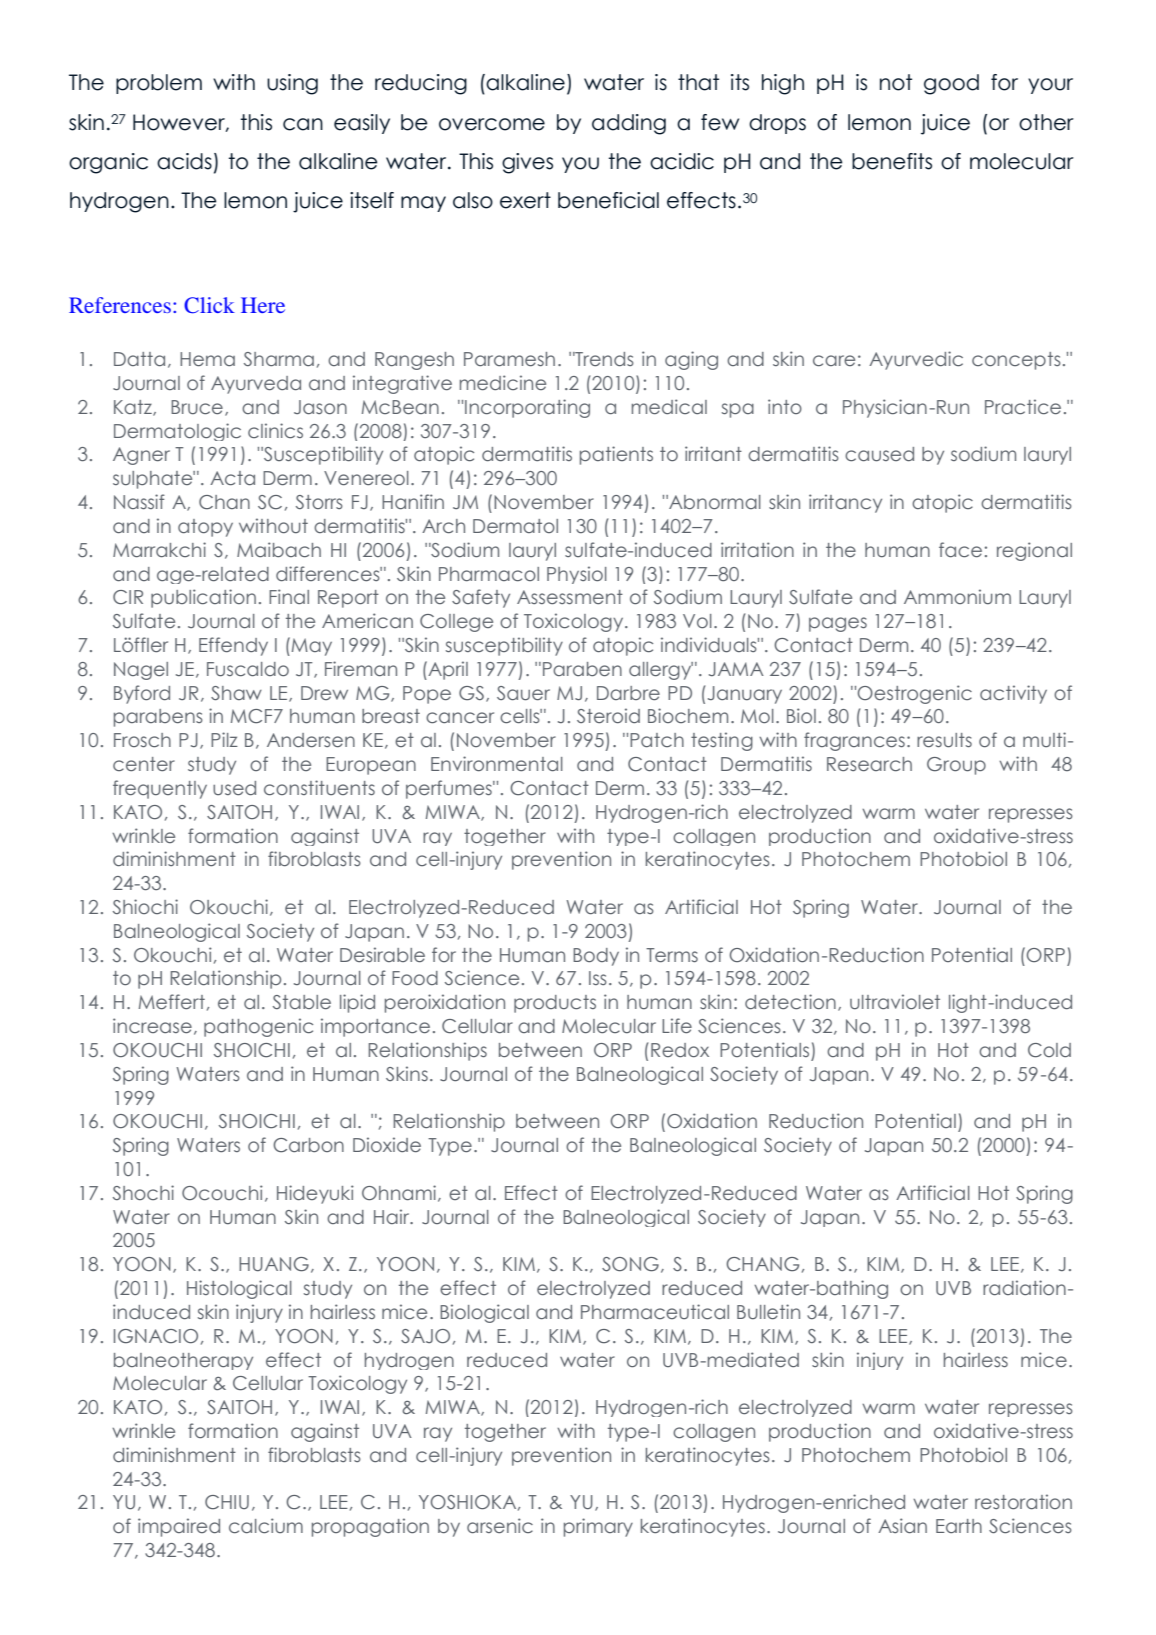 The width and height of the screenshot is (1156, 1635). I want to click on Ammonium, so click(957, 597).
